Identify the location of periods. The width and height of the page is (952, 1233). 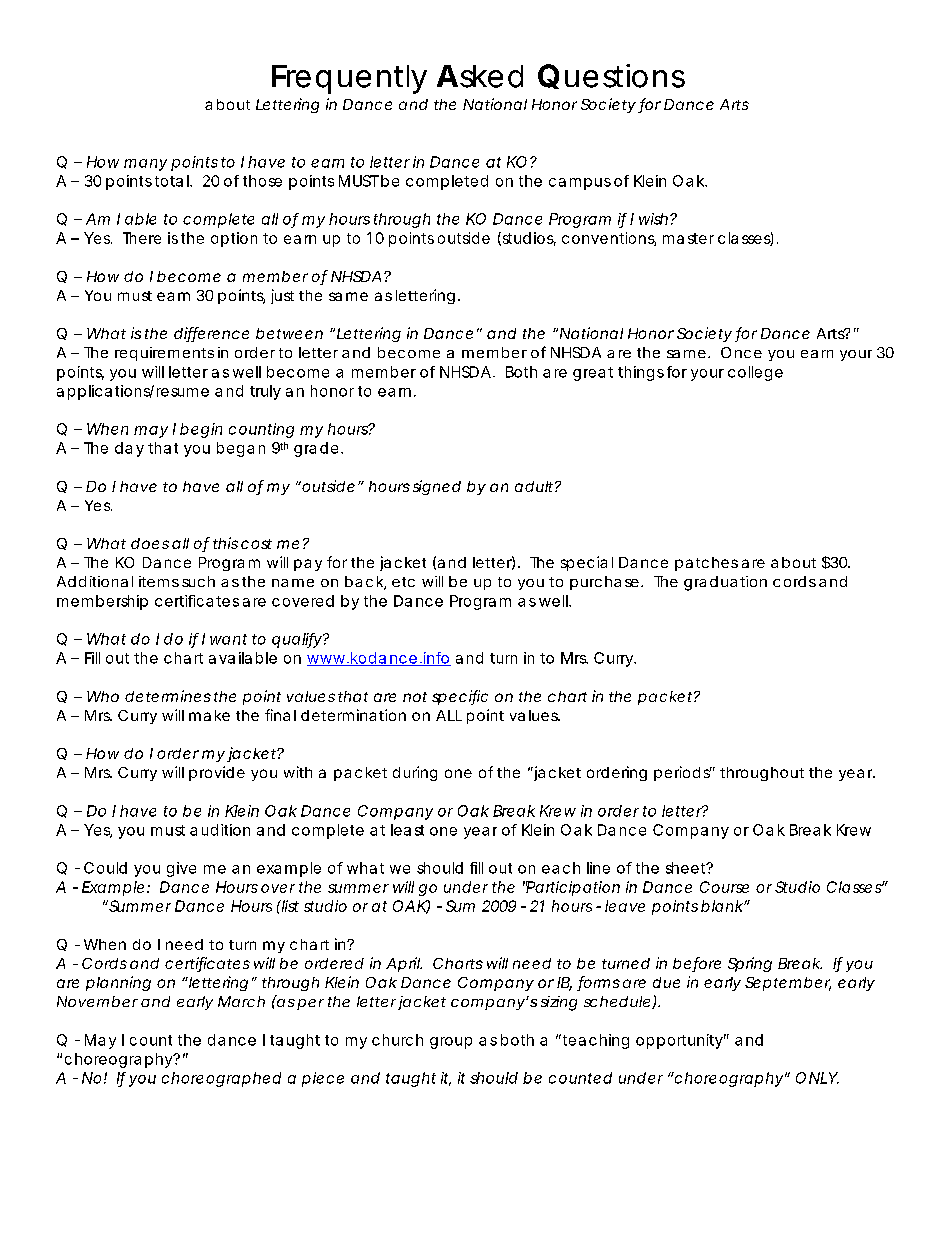
(683, 773).
